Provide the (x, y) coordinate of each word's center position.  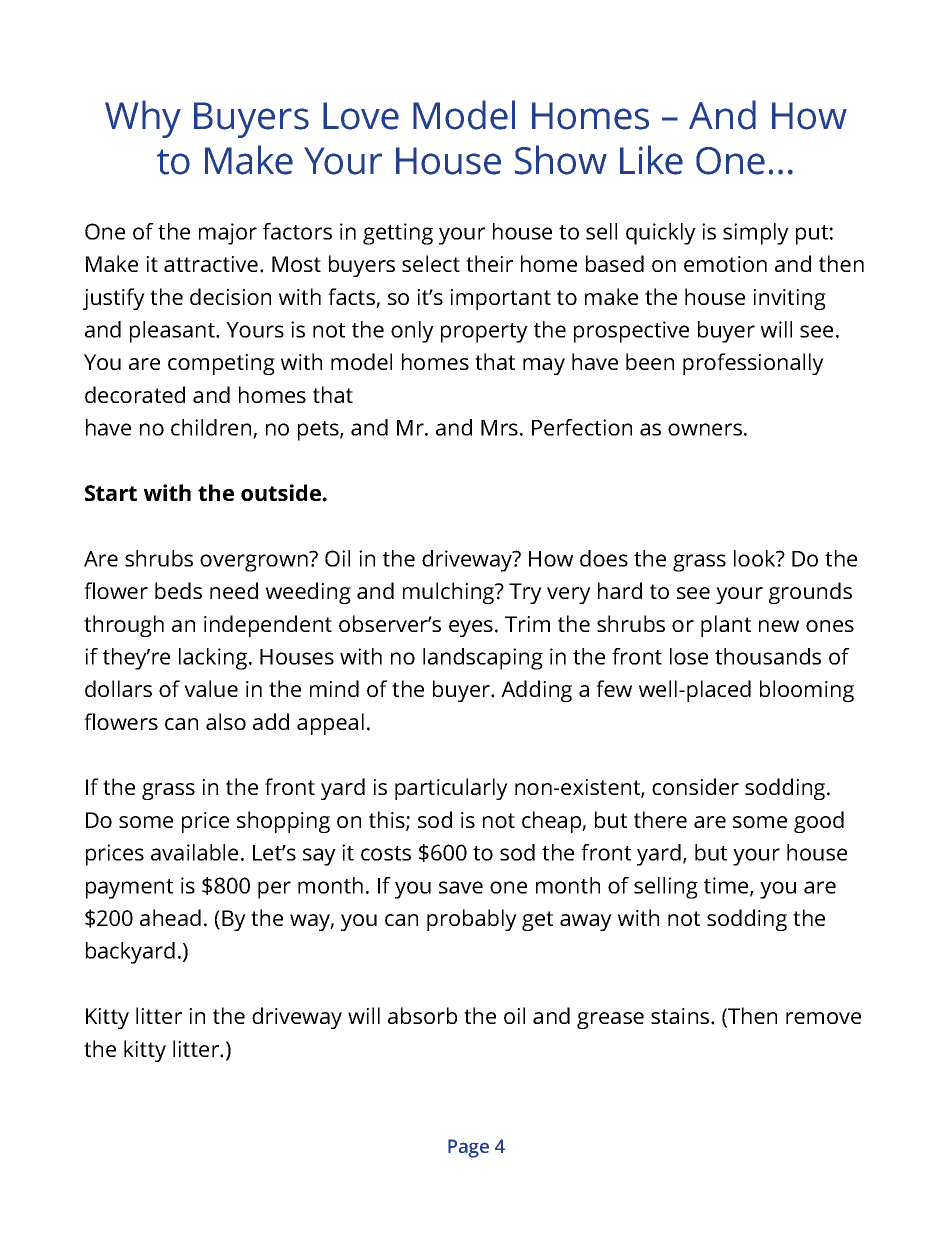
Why (143, 119)
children (212, 429)
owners (705, 429)
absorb (422, 1015)
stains (681, 1016)
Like (651, 160)
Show (561, 160)
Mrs (499, 428)
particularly (451, 789)
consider (695, 786)
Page (468, 1148)
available (194, 852)
